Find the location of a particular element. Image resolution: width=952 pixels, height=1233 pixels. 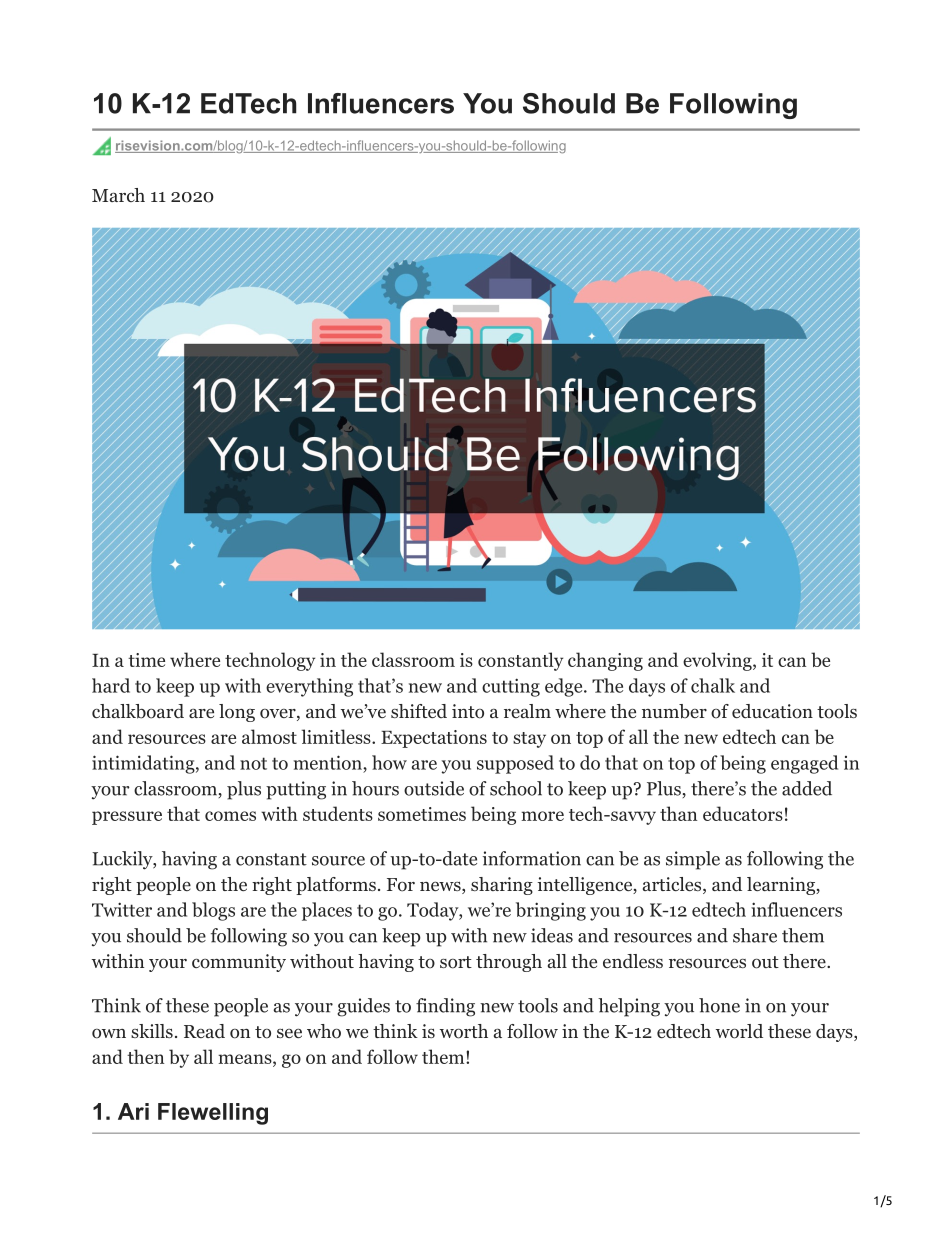

March is located at coordinates (118, 195).
